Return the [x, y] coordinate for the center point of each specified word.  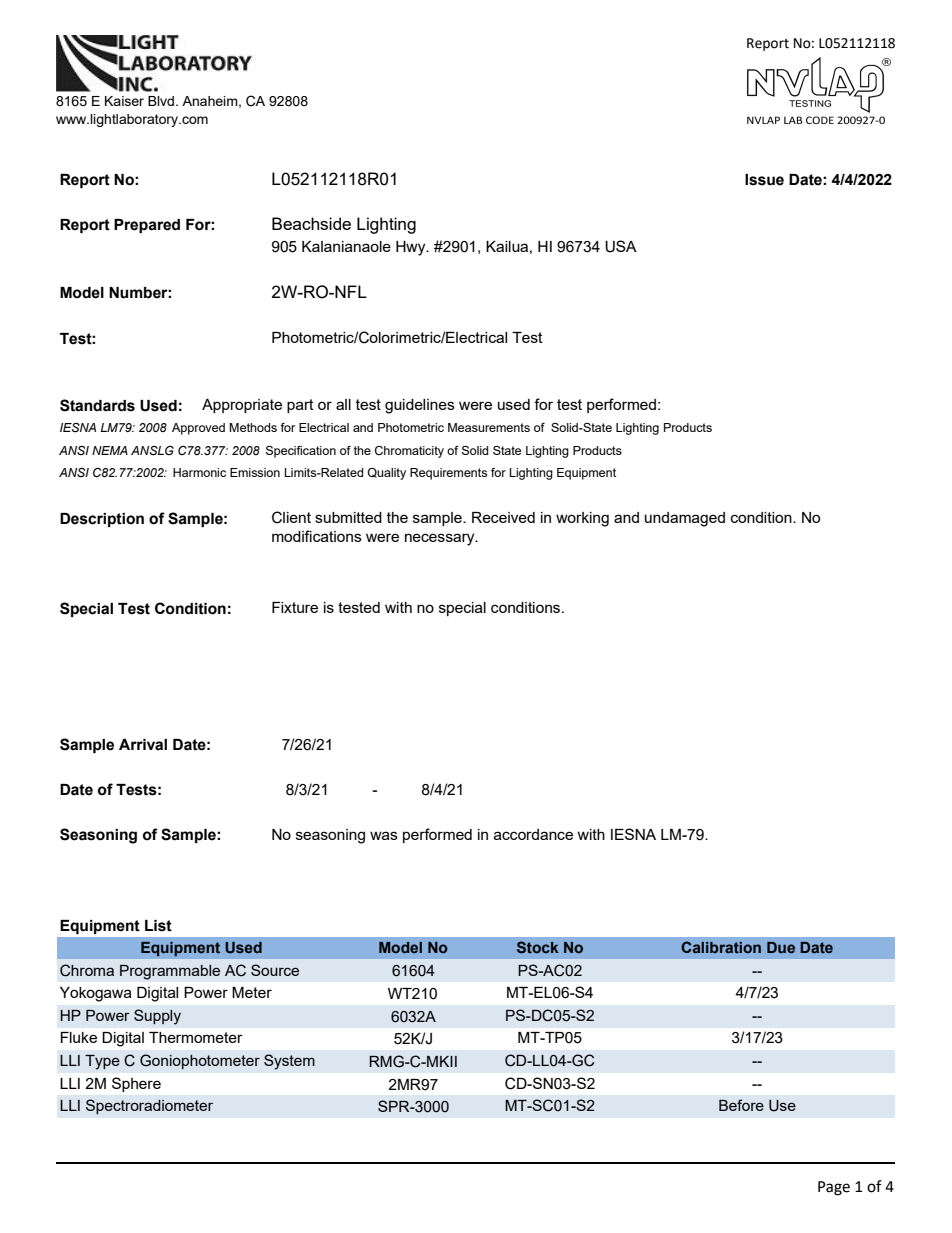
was [384, 835]
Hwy [412, 248]
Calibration [721, 947]
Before [741, 1105]
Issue [764, 180]
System [289, 1062]
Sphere [136, 1084]
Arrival [143, 745]
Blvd [162, 101]
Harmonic [199, 472]
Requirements [448, 474]
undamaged [685, 519]
